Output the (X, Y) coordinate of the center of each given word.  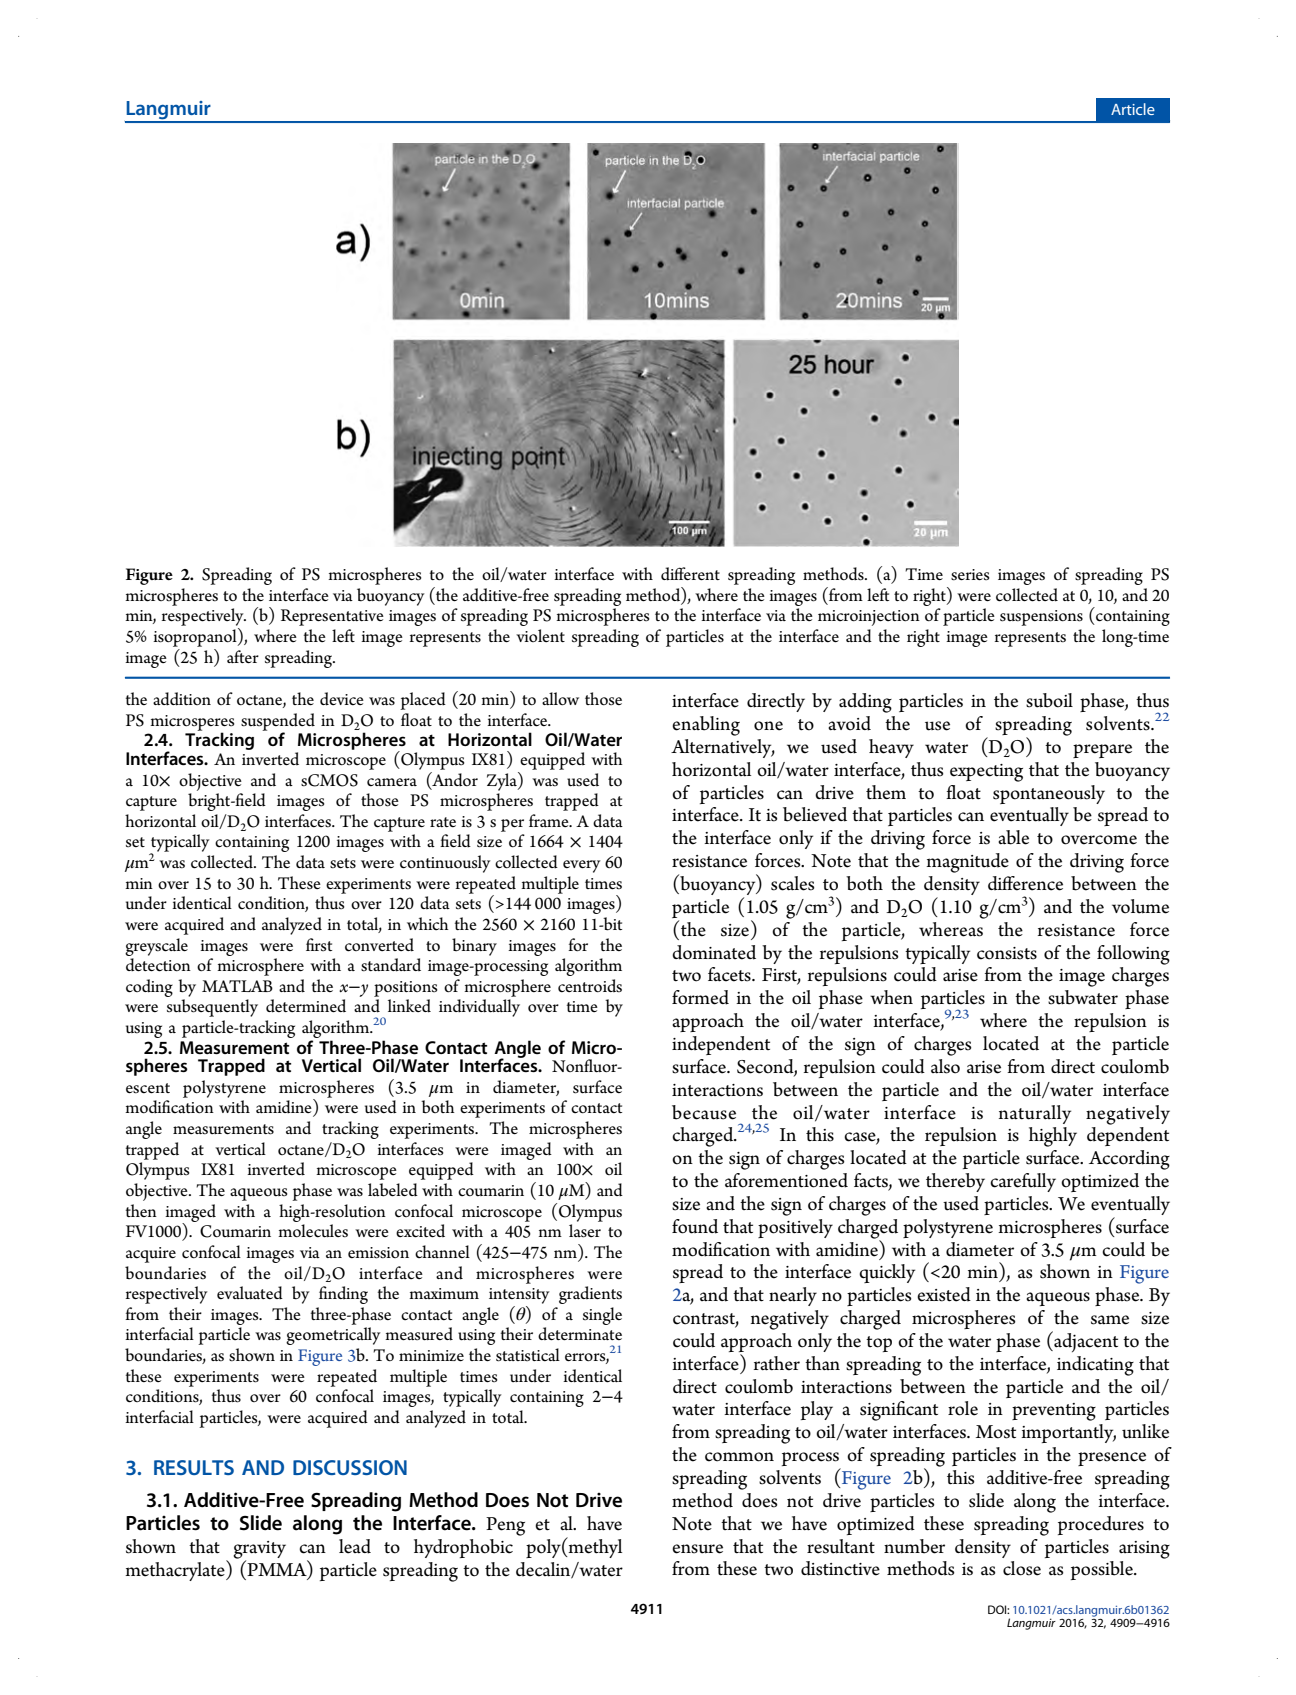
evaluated (250, 1293)
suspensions (1041, 618)
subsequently (212, 1008)
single (602, 1316)
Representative (332, 617)
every (582, 866)
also (945, 1066)
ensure (697, 1549)
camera (392, 782)
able (1013, 837)
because (704, 1112)
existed (944, 1294)
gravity (259, 1551)
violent (540, 635)
